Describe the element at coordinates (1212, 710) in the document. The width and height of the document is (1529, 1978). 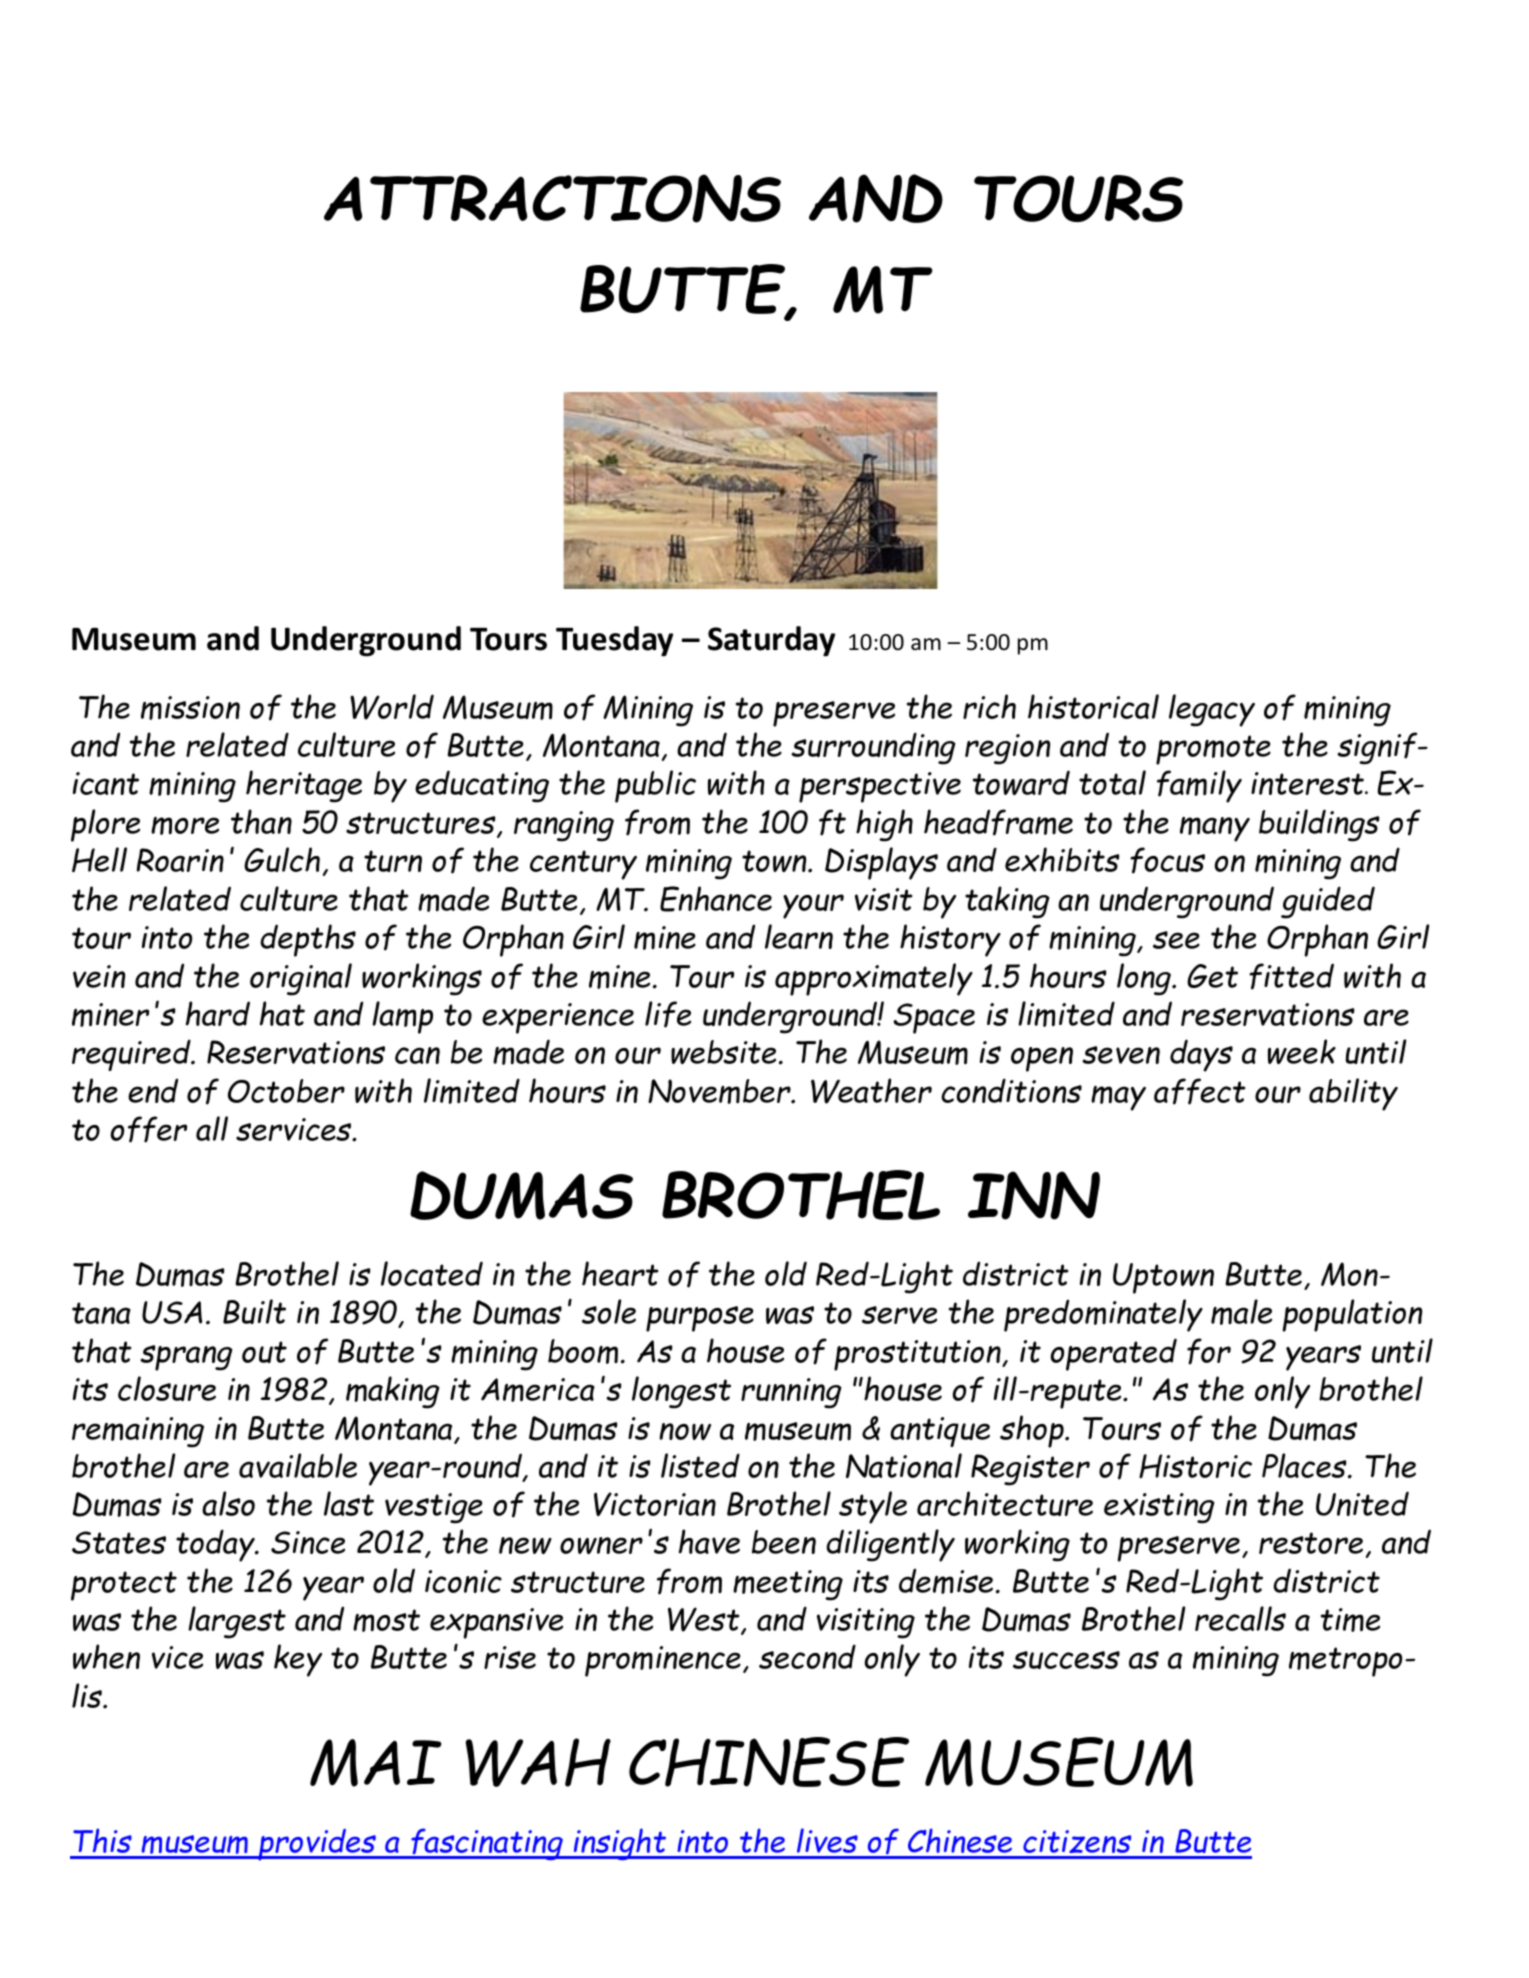
I see `legacy` at that location.
